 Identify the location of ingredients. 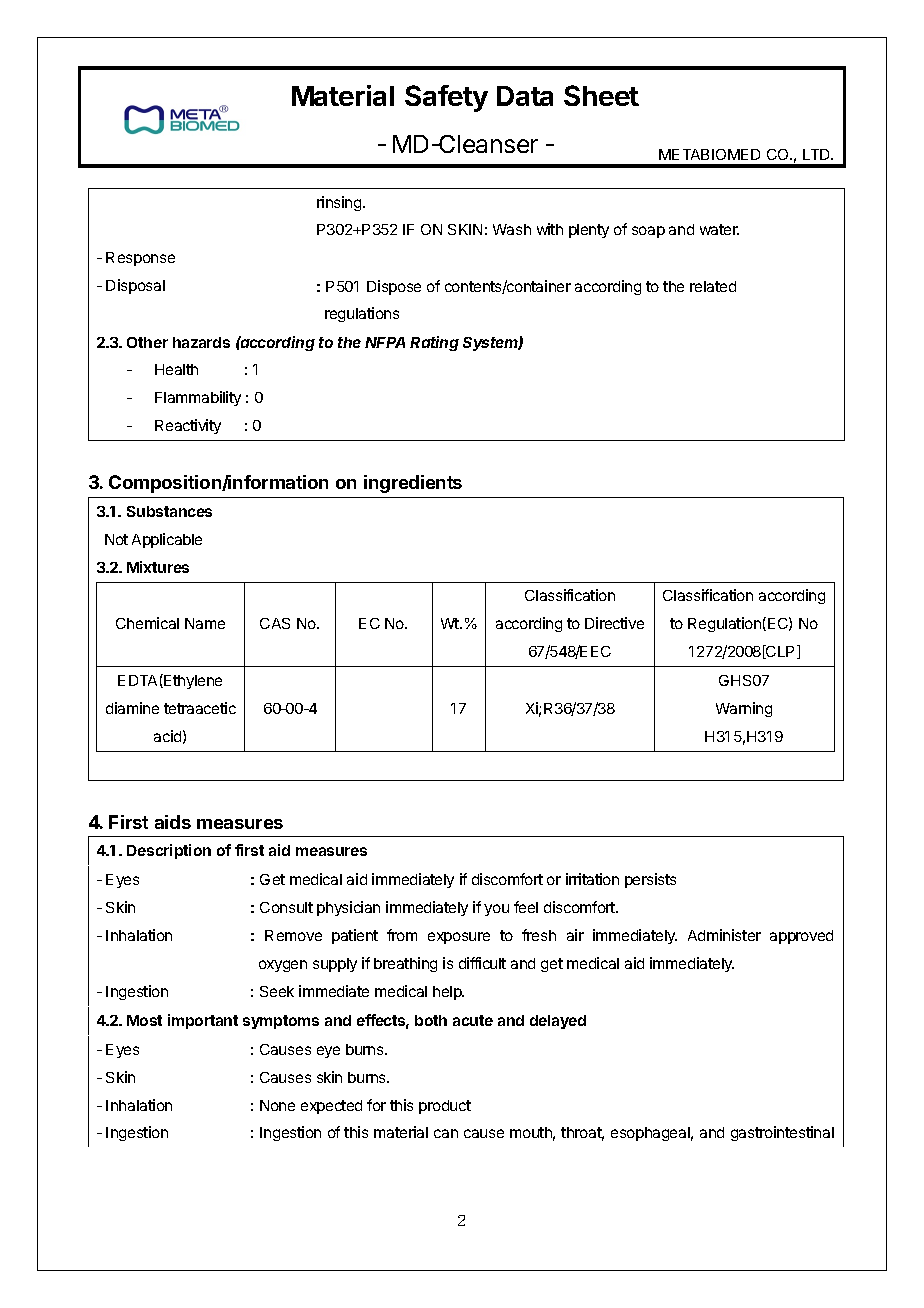
(413, 484).
